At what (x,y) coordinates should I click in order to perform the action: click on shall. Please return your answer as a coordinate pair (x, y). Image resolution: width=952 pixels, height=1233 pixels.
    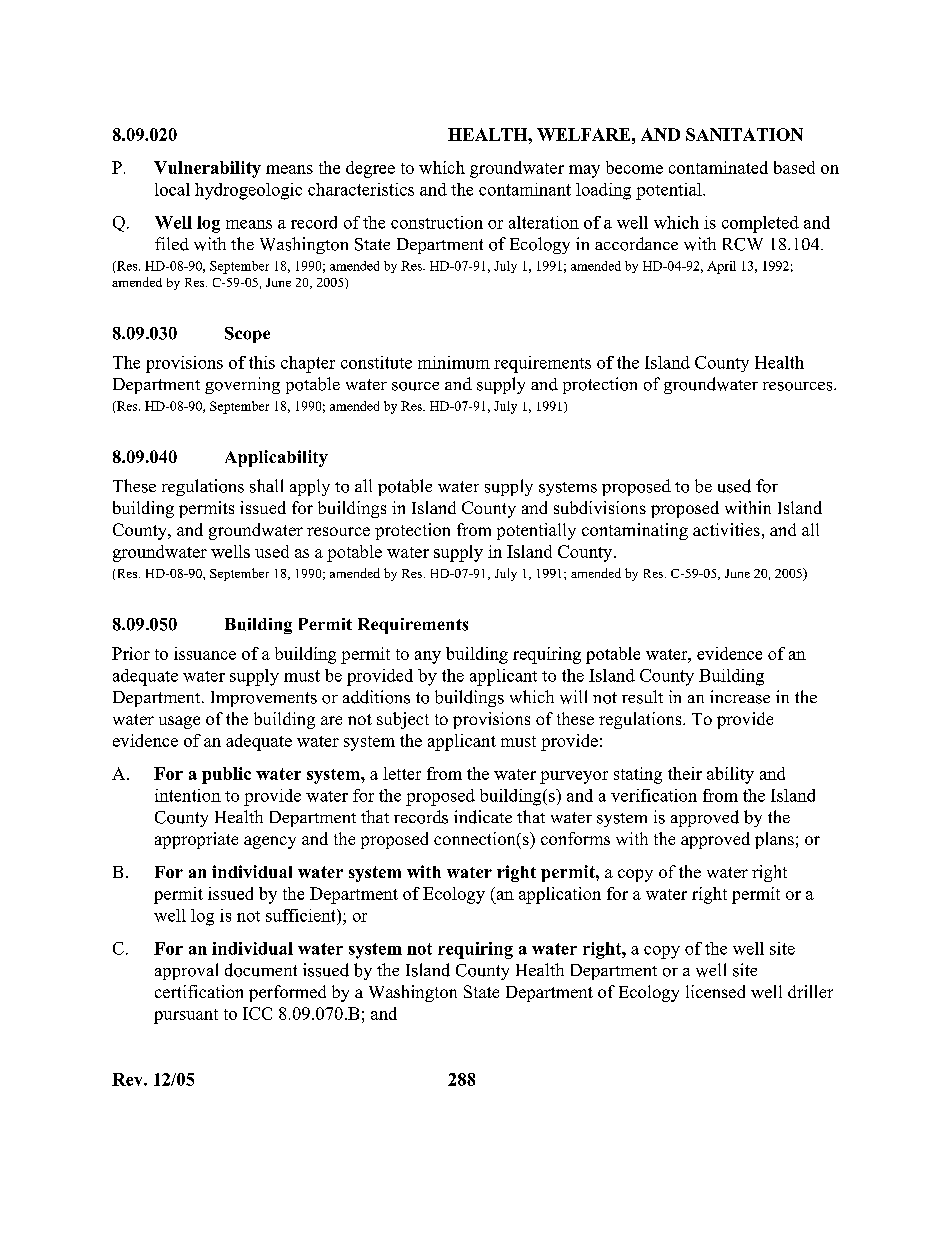
    Looking at the image, I should click on (266, 486).
